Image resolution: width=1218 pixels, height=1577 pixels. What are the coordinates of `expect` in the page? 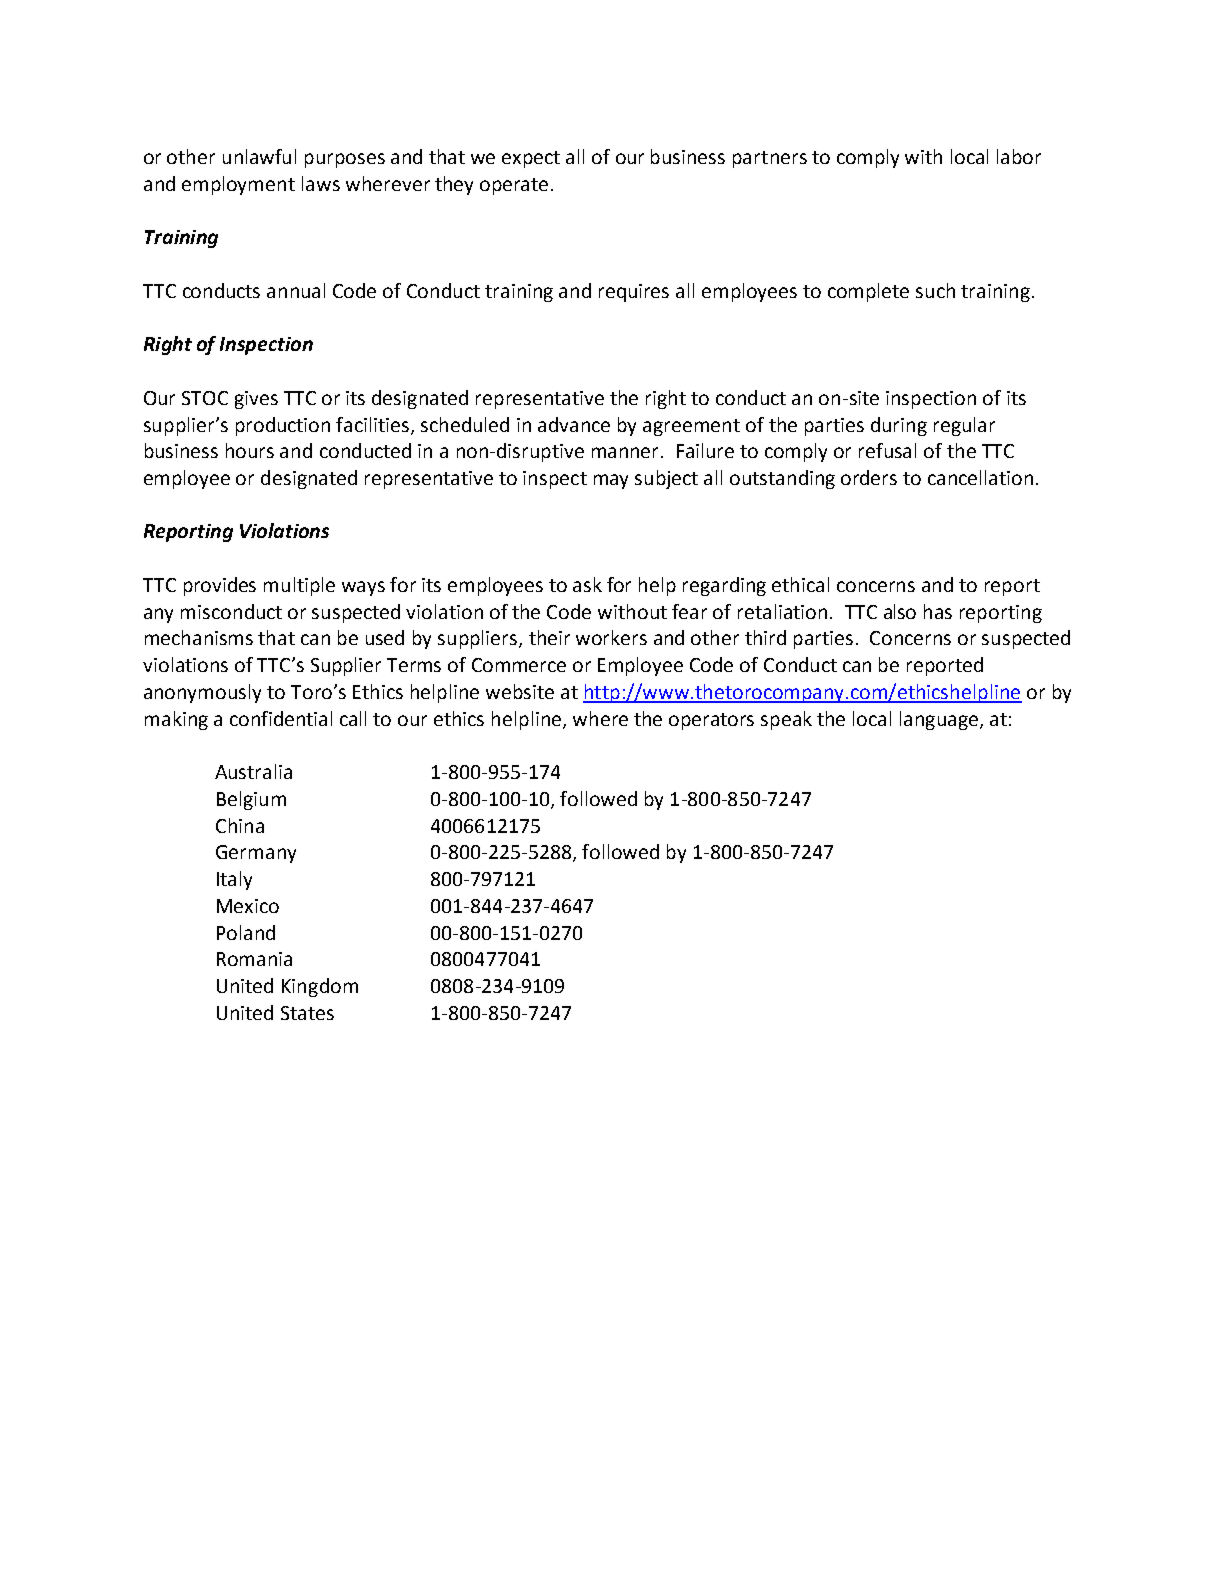 It's located at (531, 159).
